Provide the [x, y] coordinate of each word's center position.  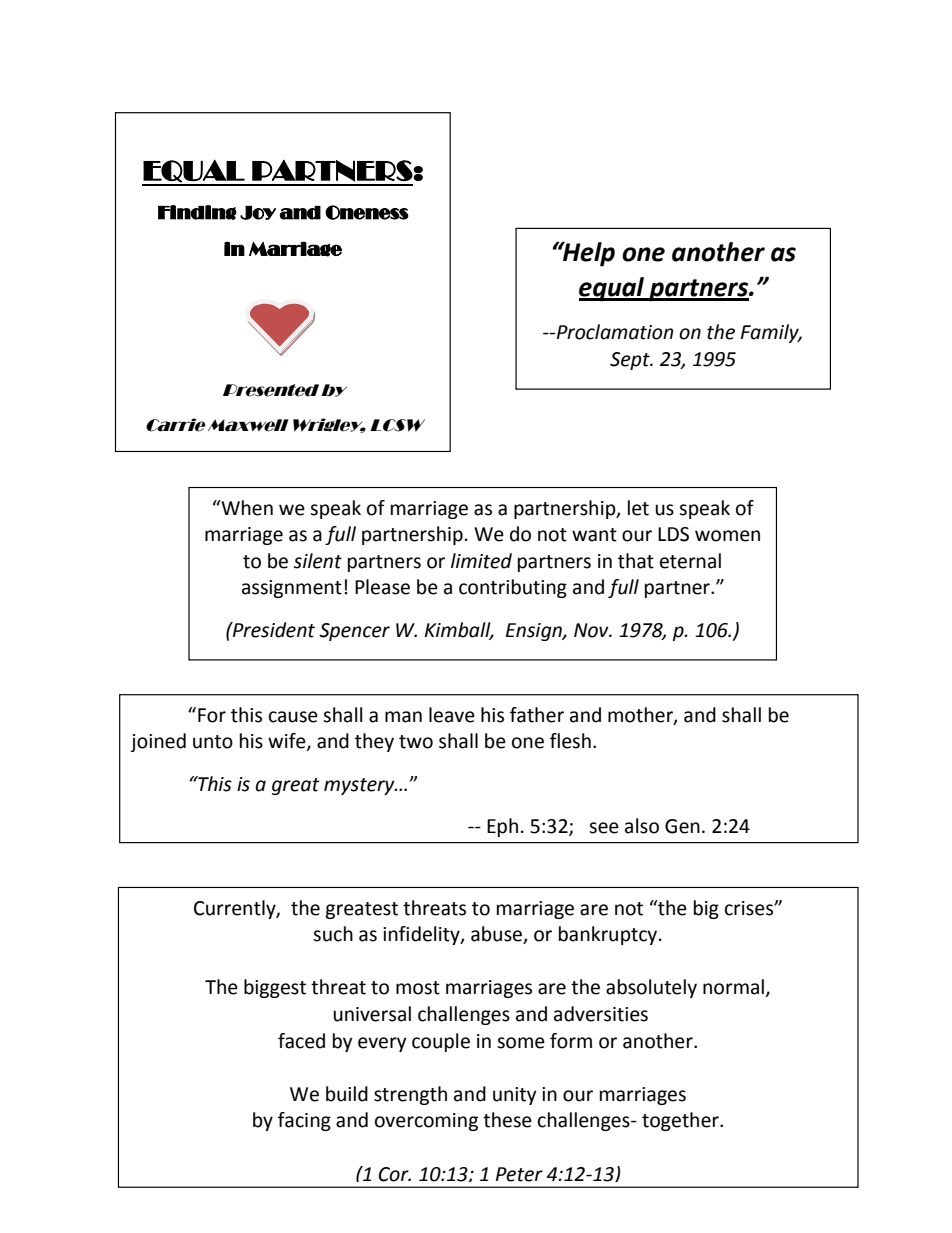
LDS [673, 534]
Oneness [367, 212]
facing [304, 1121]
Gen [682, 826]
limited [481, 561]
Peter [519, 1174]
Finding [197, 212]
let [638, 508]
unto [213, 742]
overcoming [426, 1122]
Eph [502, 827]
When [246, 508]
